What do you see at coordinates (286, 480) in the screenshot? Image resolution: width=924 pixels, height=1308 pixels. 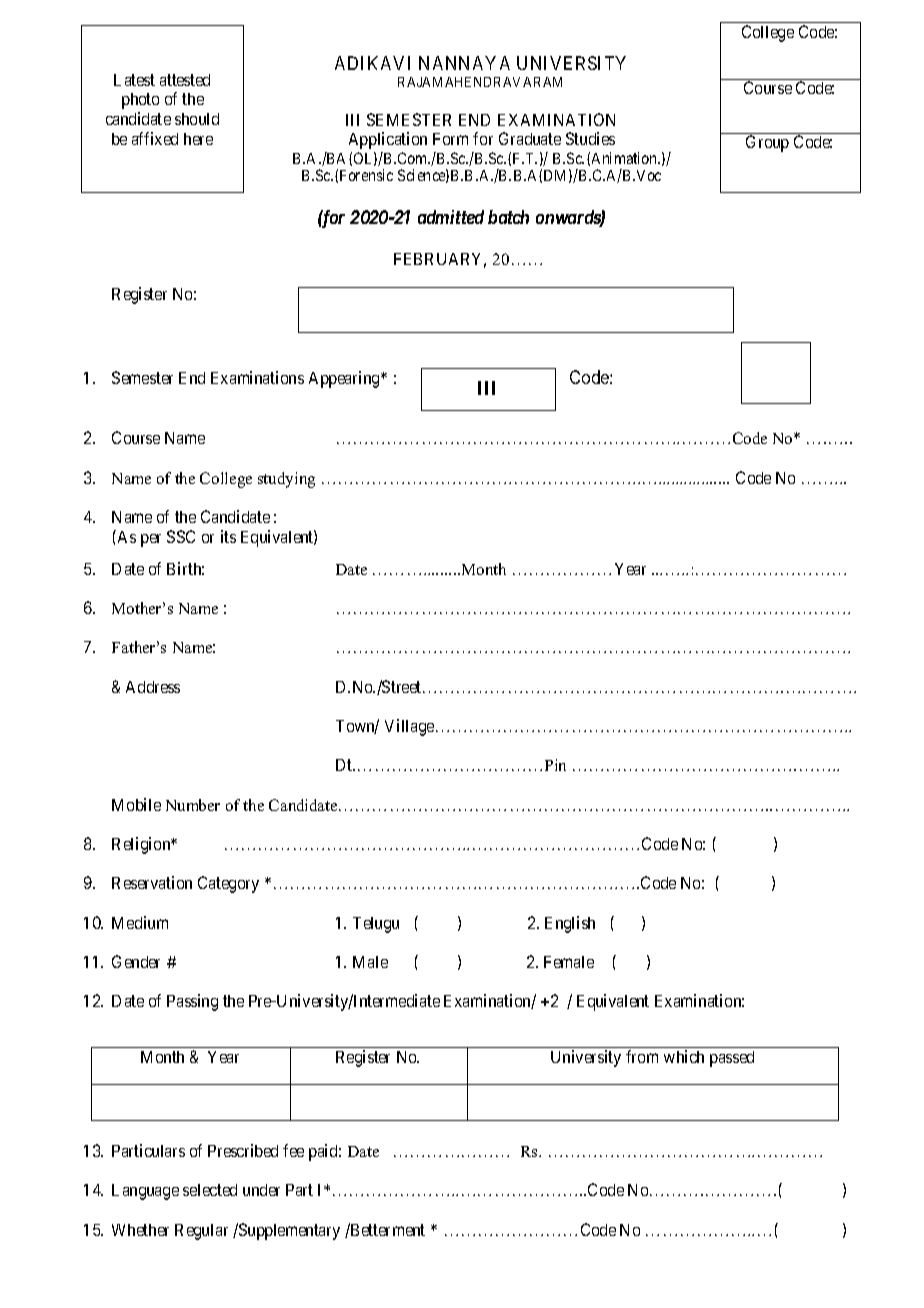 I see `studying` at bounding box center [286, 480].
